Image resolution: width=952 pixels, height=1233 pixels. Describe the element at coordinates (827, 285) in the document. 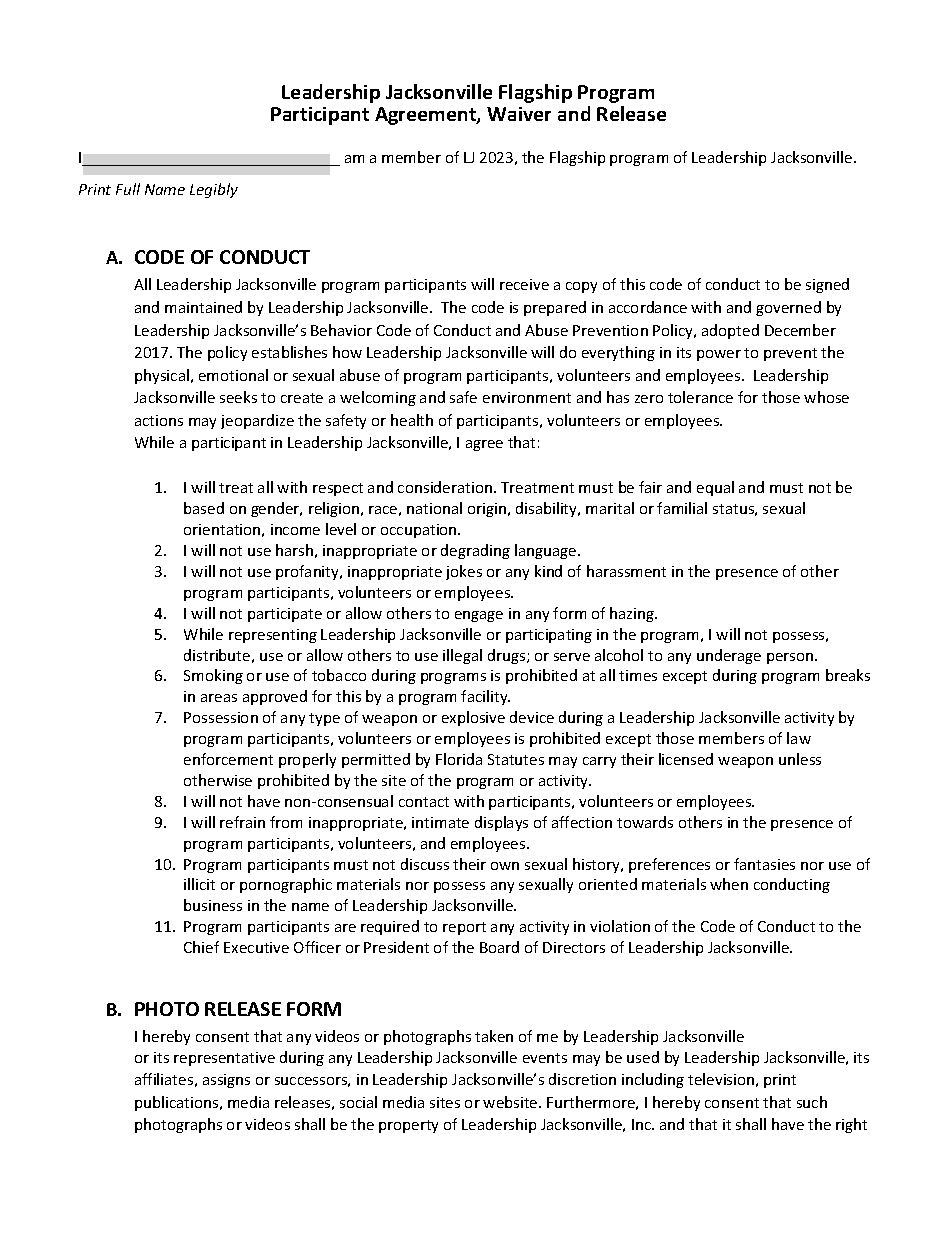

I see `signed` at that location.
